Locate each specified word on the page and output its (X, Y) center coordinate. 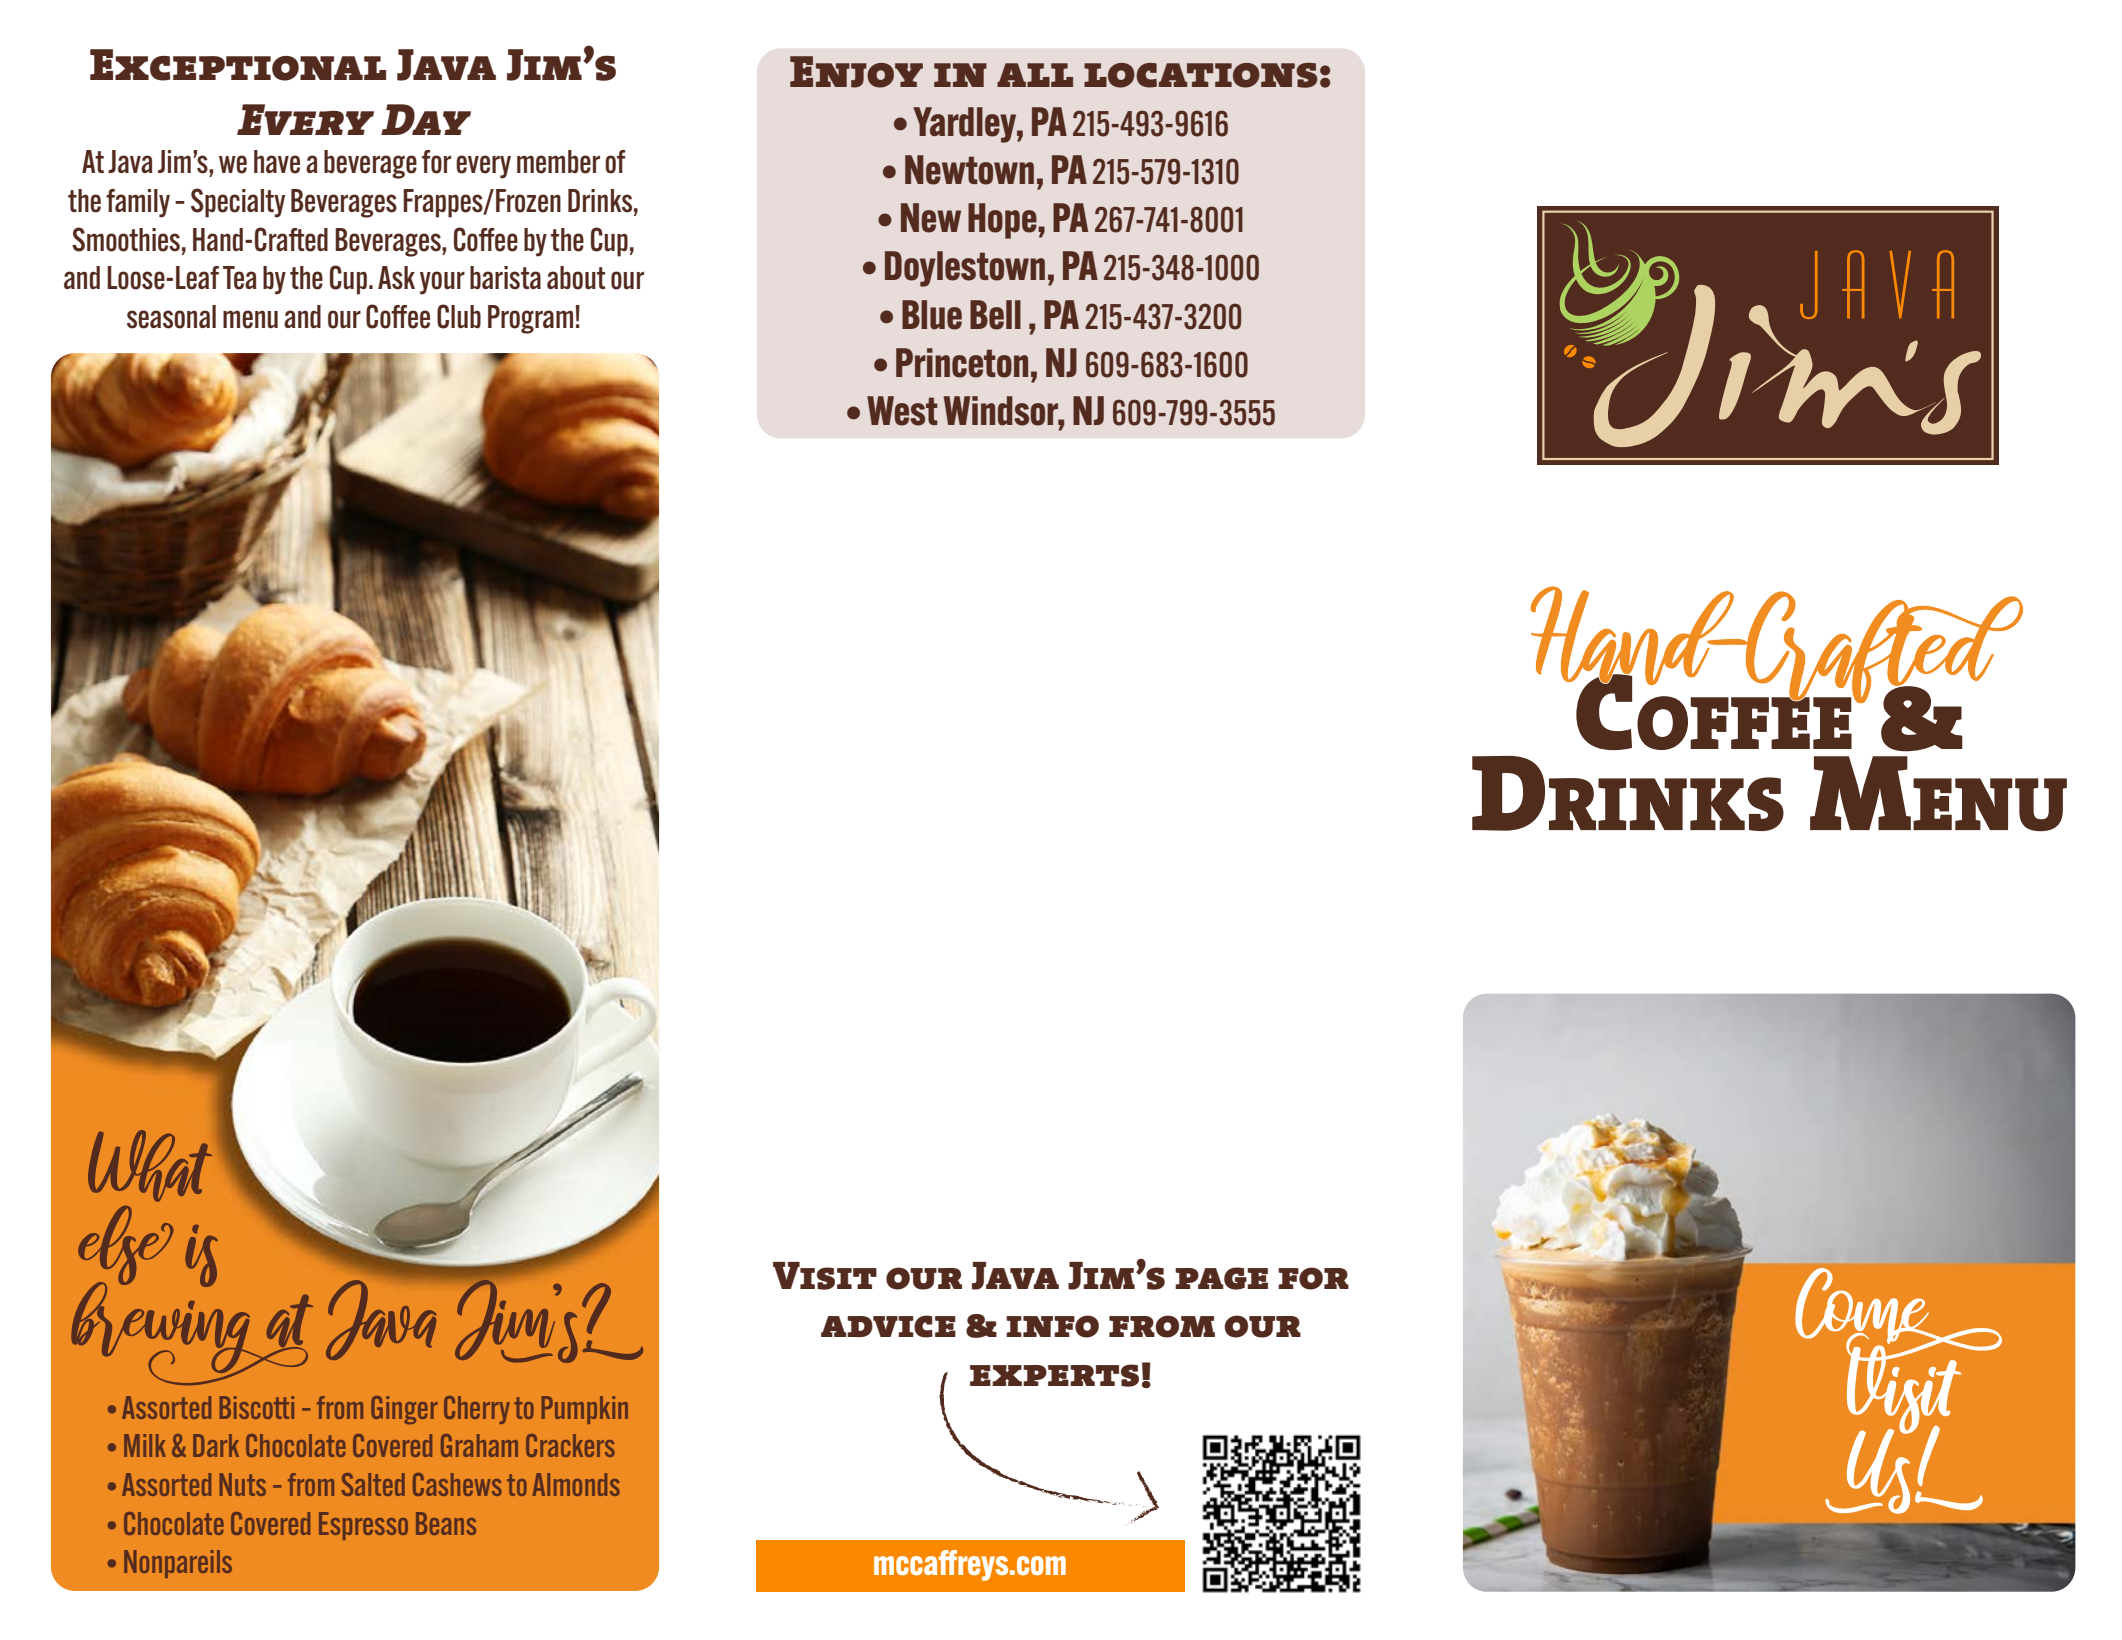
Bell (995, 315)
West (902, 411)
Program (532, 319)
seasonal (171, 317)
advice (888, 1326)
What (150, 1166)
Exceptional (238, 65)
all (1035, 75)
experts (1054, 1375)
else (125, 1246)
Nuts (243, 1484)
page (1221, 1278)
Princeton (962, 363)
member (558, 162)
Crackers (570, 1445)
